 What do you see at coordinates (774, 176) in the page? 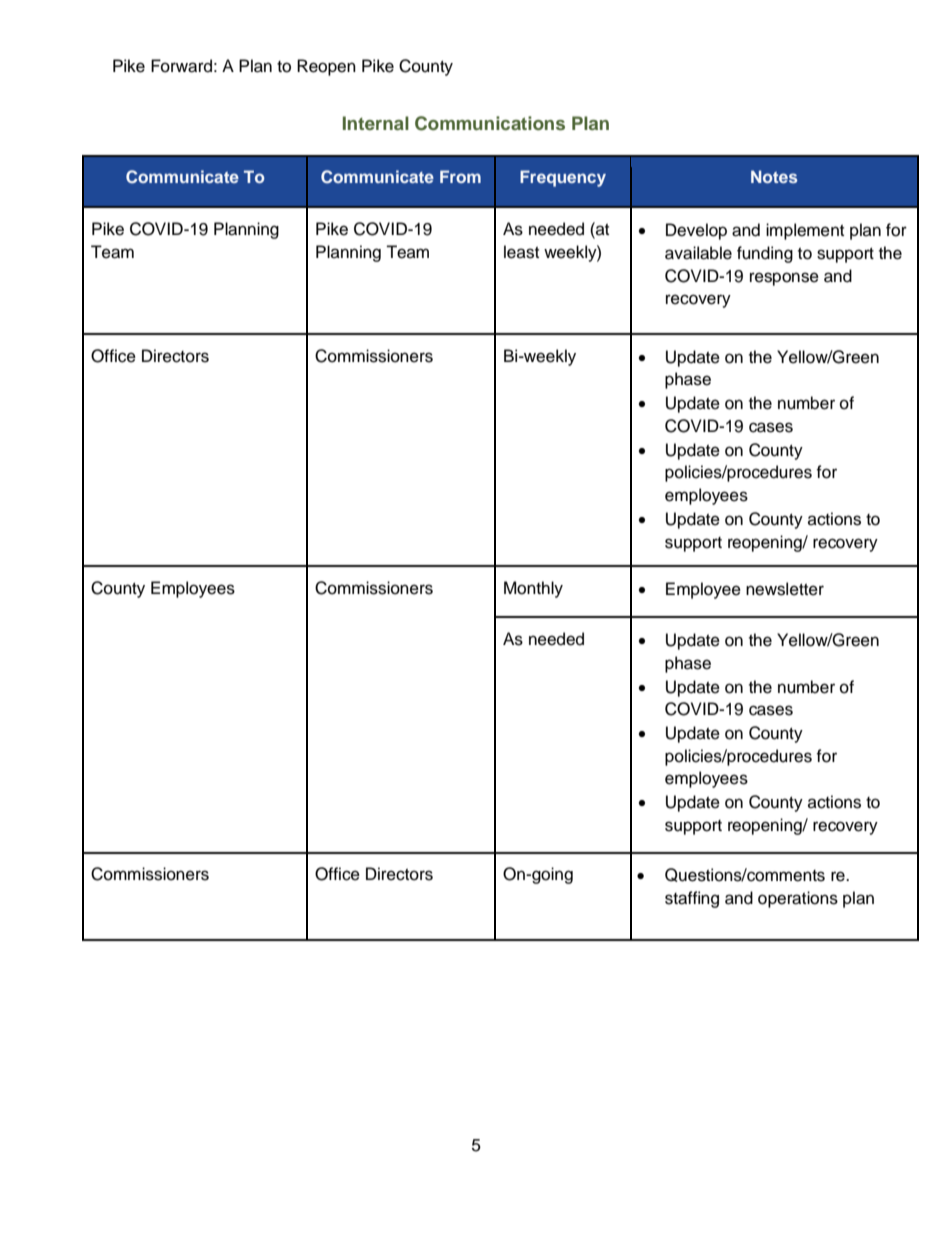
I see `Notes` at bounding box center [774, 176].
